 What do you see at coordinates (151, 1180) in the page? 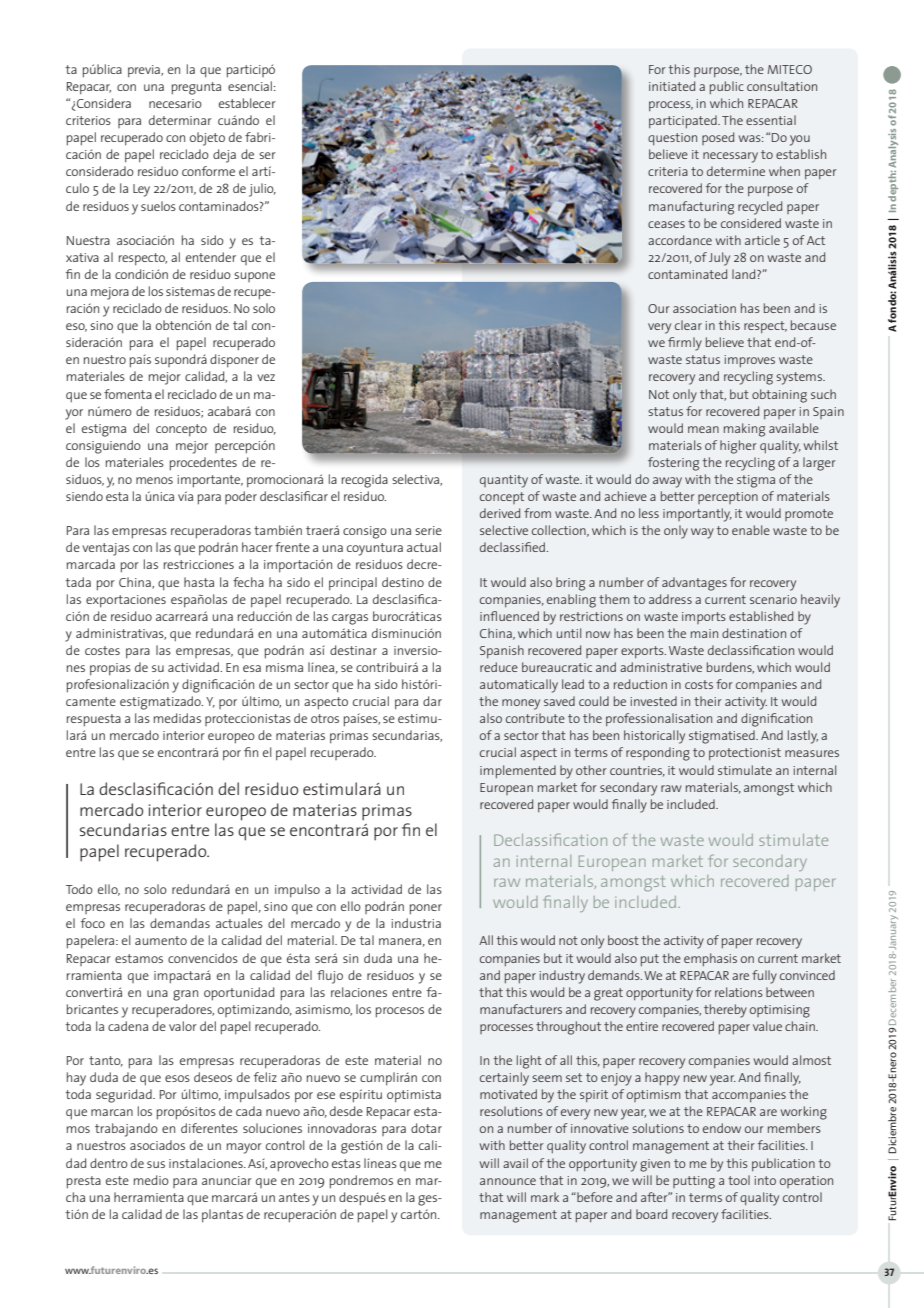
I see `medio` at bounding box center [151, 1180].
